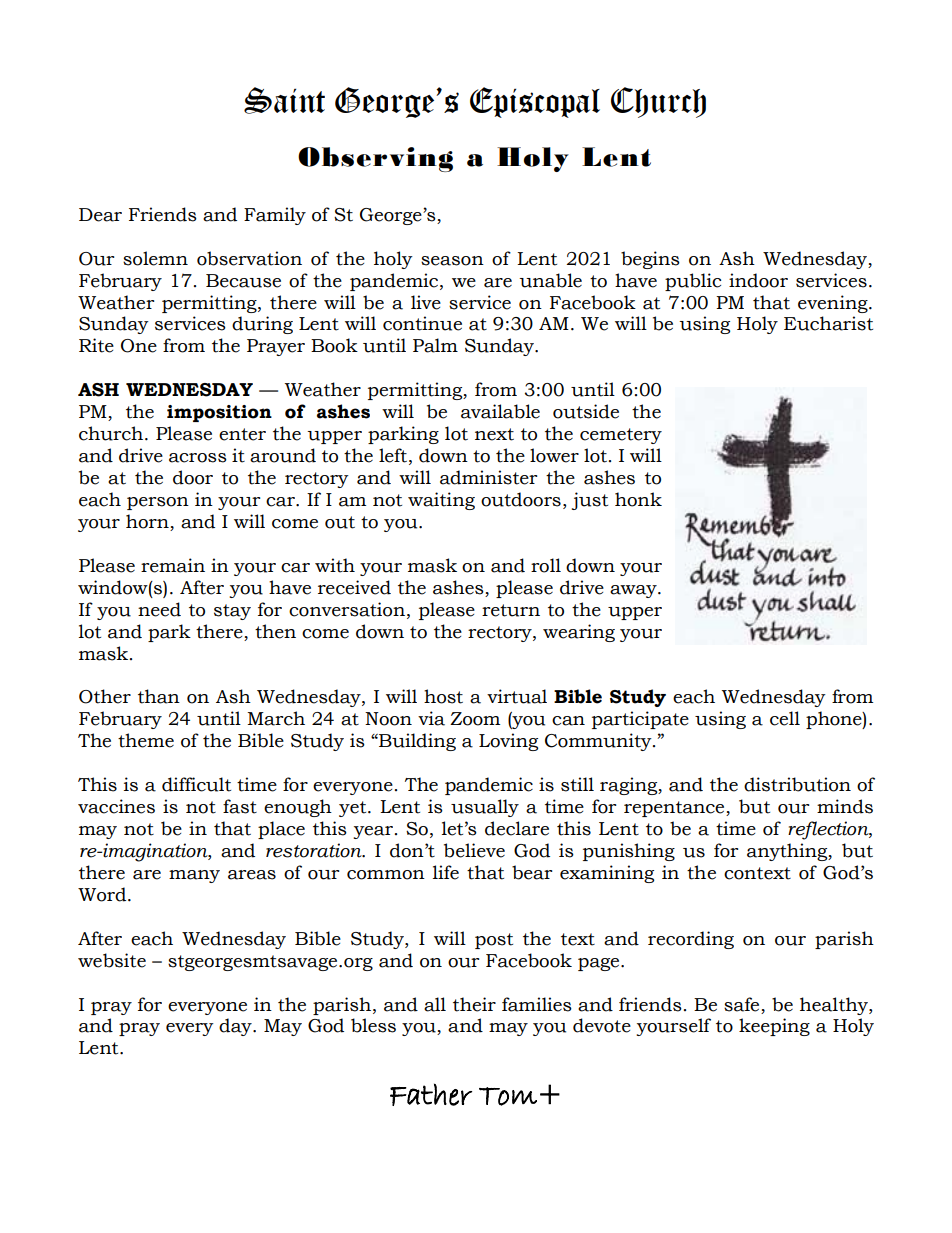 This document has width=952, height=1233. Describe the element at coordinates (284, 100) in the document. I see `Saint` at that location.
